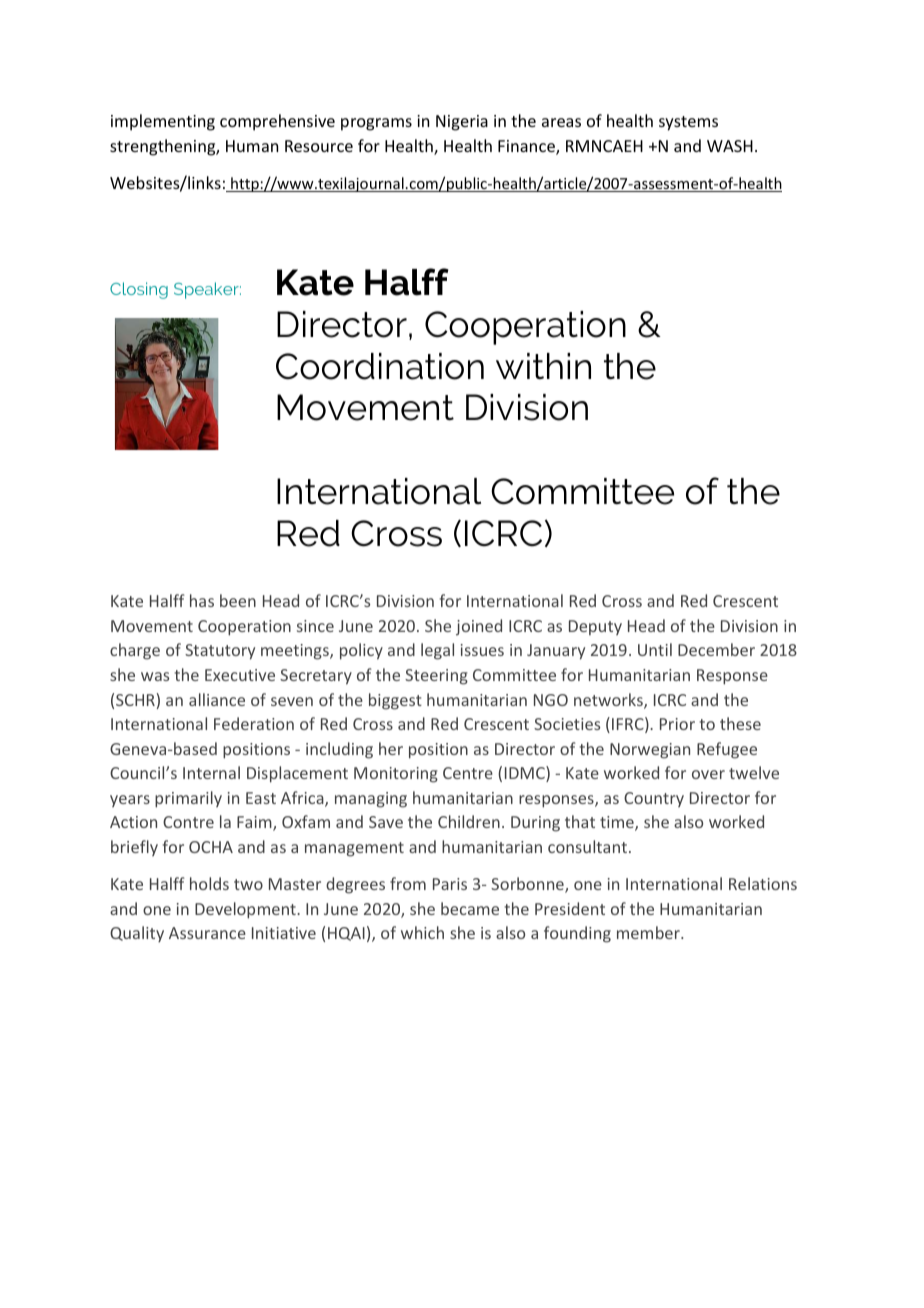  What do you see at coordinates (207, 933) in the screenshot?
I see `Assurance` at bounding box center [207, 933].
